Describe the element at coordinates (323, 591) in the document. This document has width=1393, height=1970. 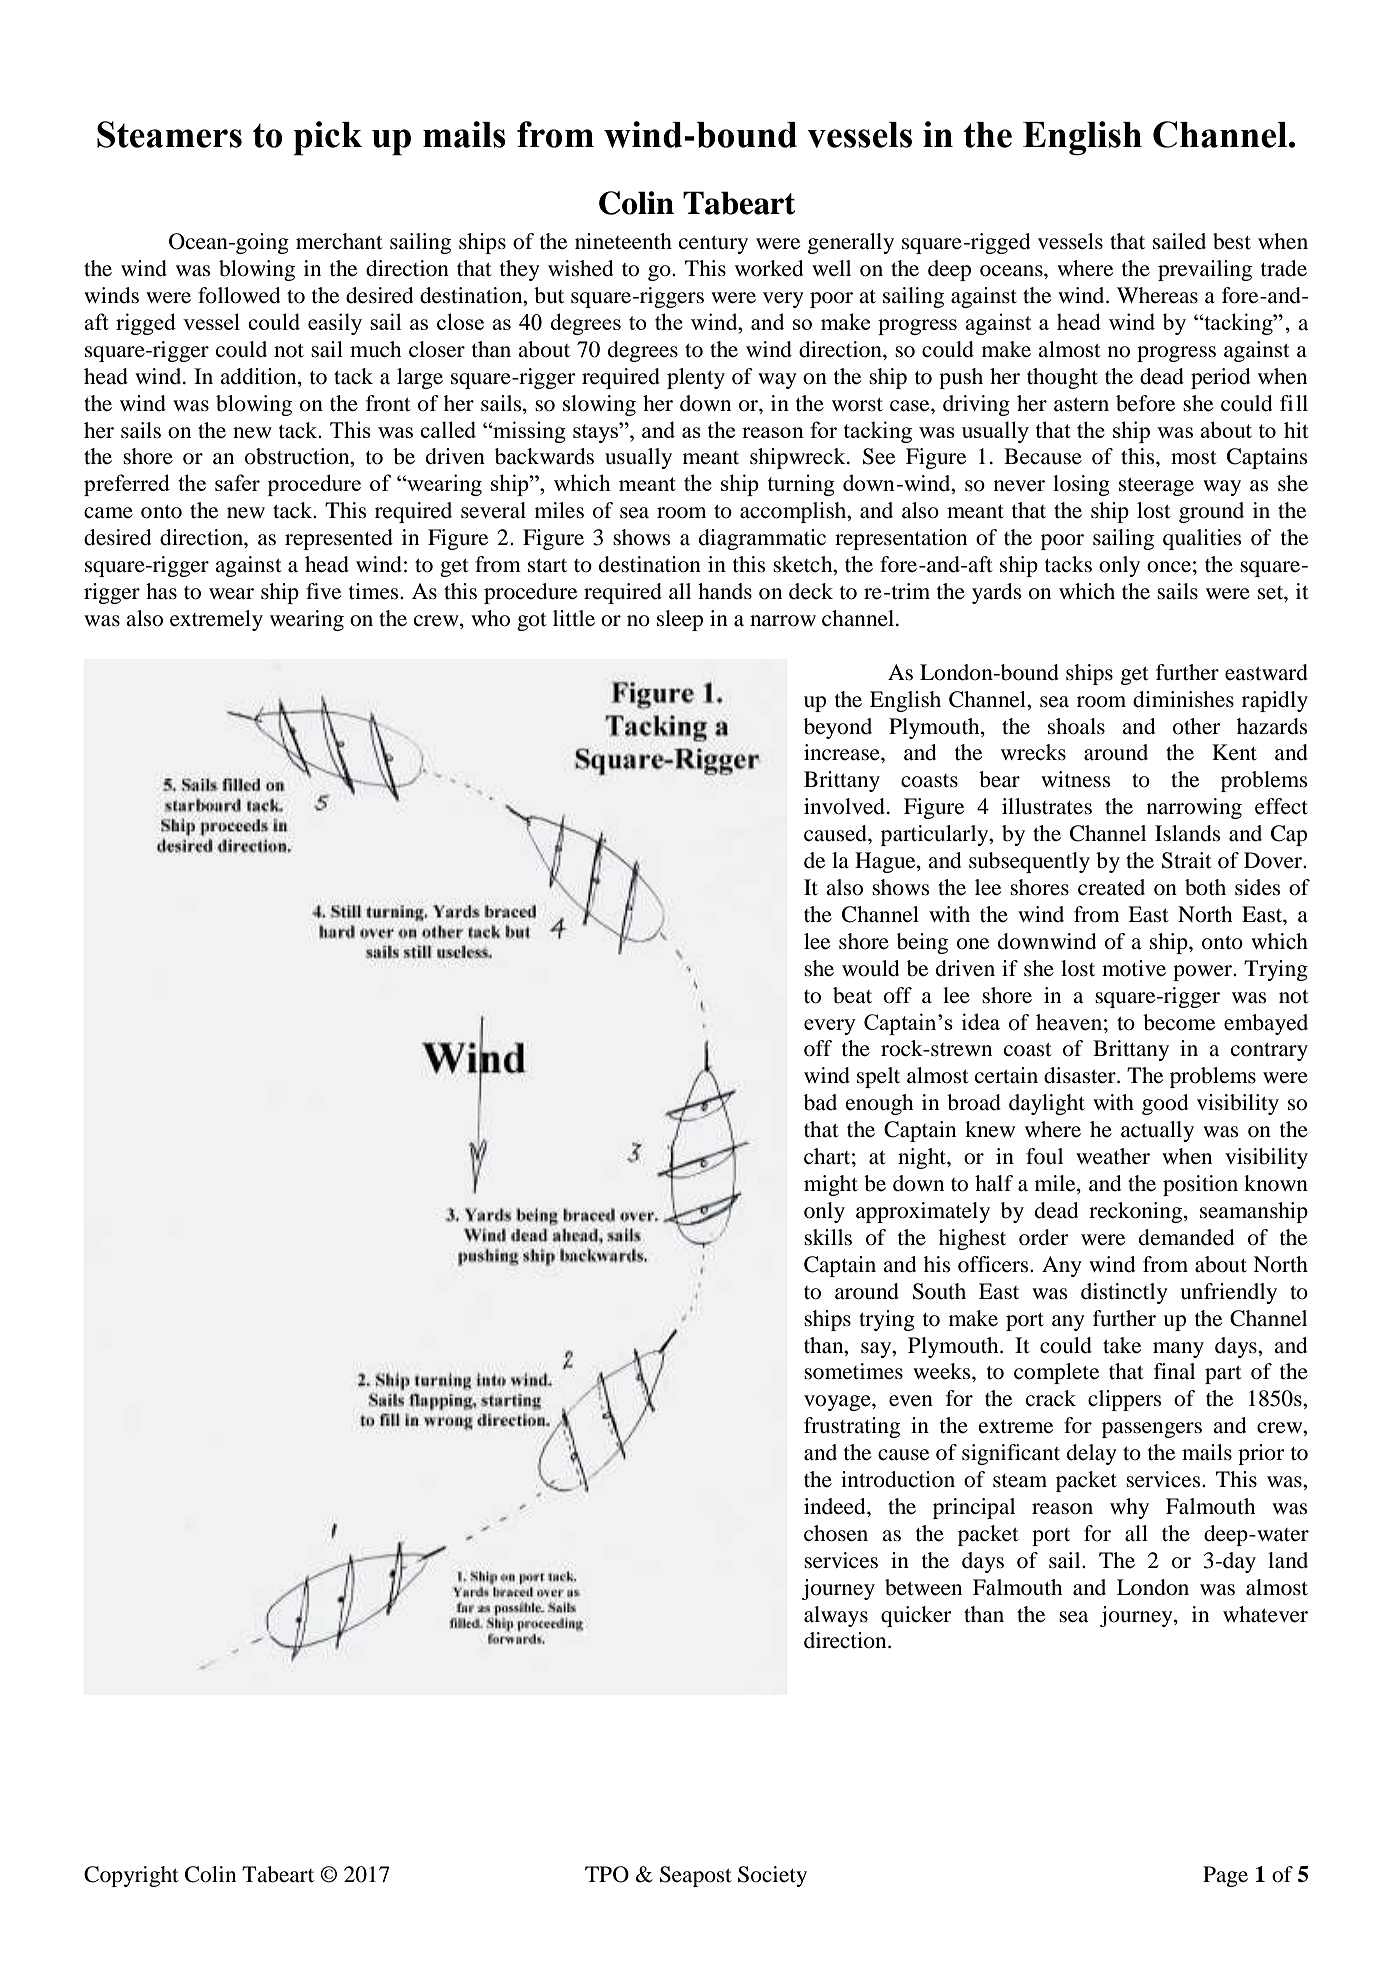
I see `five` at that location.
